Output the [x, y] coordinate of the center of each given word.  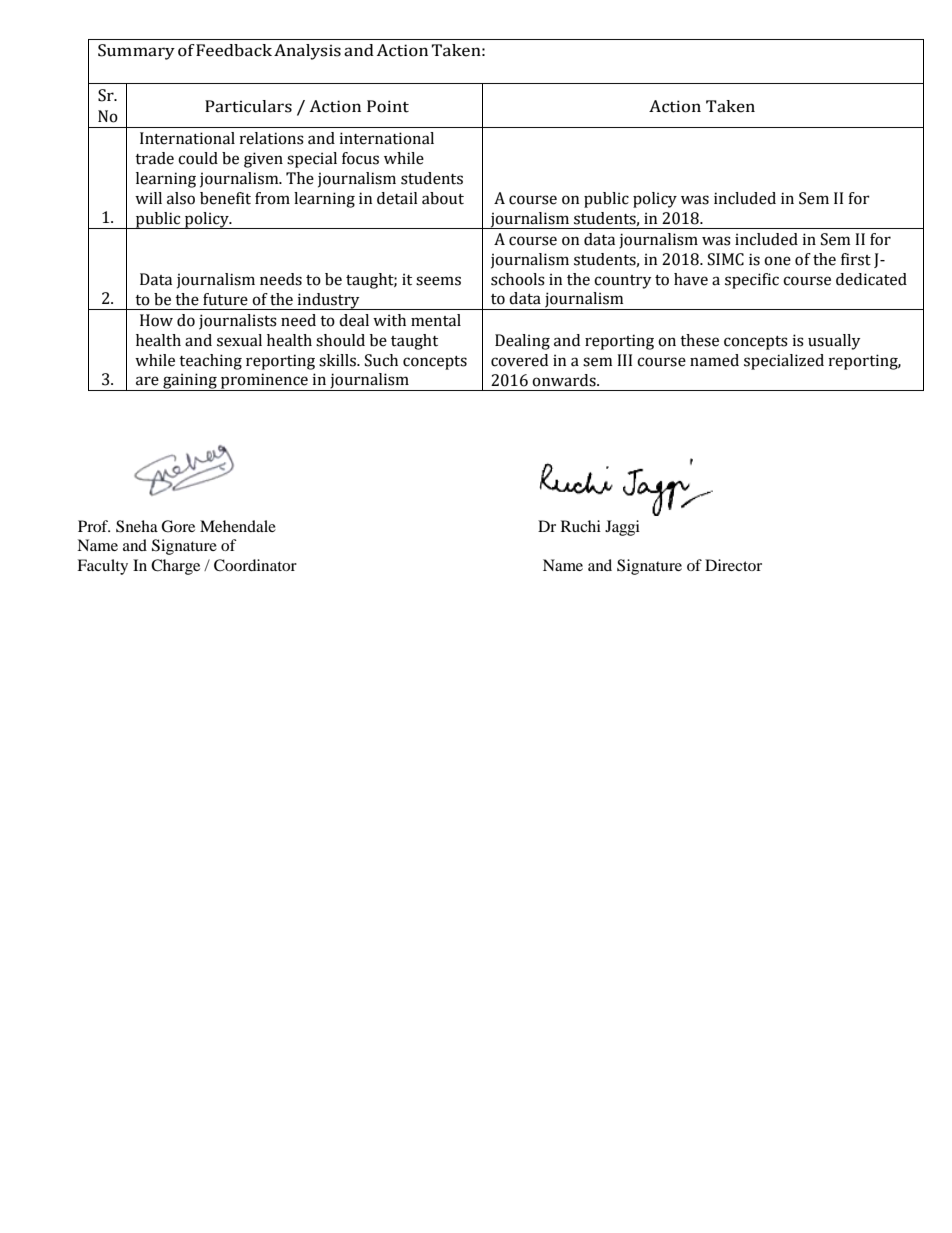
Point [388, 106]
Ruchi [581, 526]
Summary [136, 52]
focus [360, 158]
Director [733, 565]
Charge [175, 567]
